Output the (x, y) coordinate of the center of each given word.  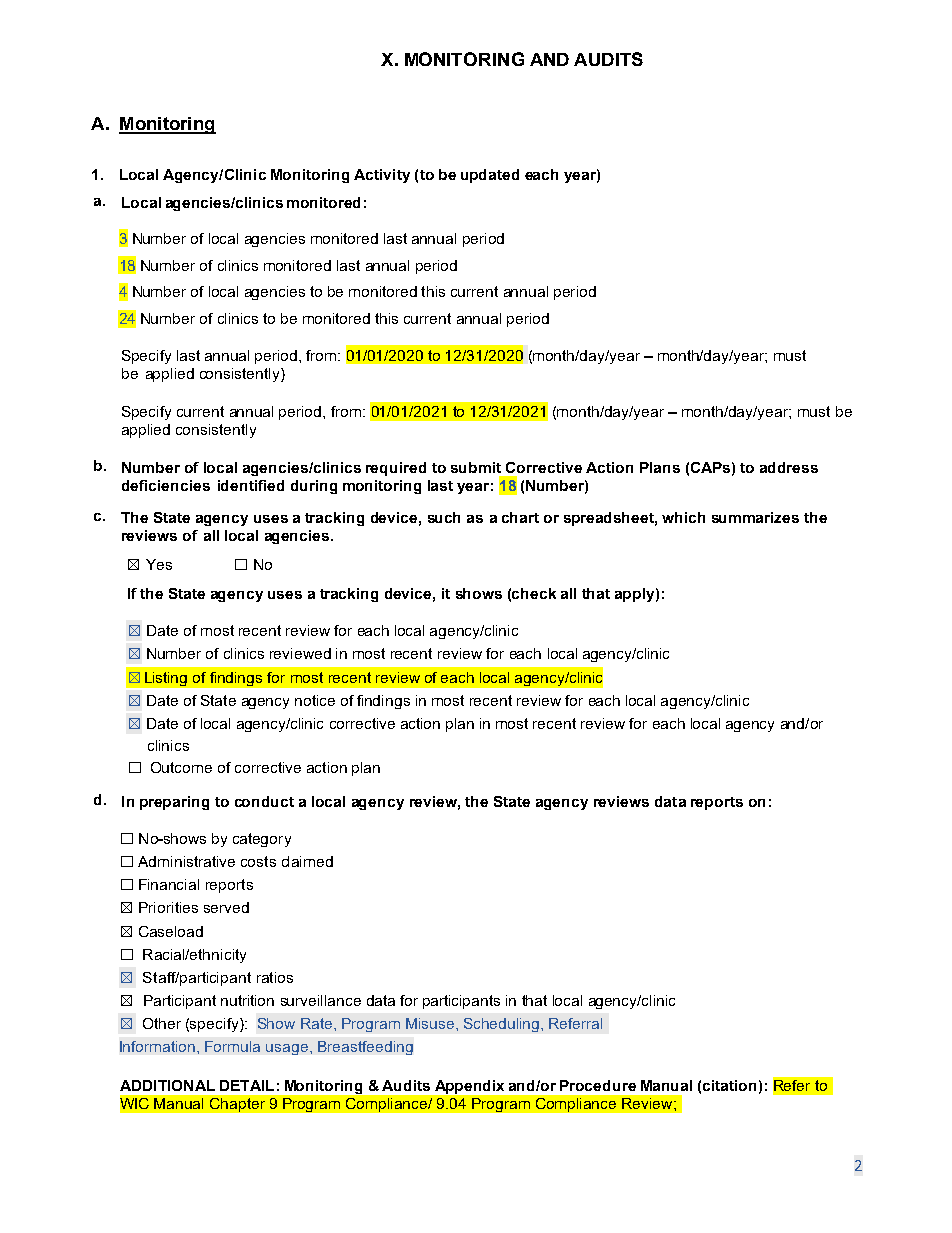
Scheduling (503, 1025)
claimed (307, 861)
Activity (382, 176)
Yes (159, 564)
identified (251, 485)
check (534, 593)
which (683, 517)
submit (476, 467)
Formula (232, 1046)
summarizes (755, 517)
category (262, 840)
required (396, 469)
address (789, 467)
